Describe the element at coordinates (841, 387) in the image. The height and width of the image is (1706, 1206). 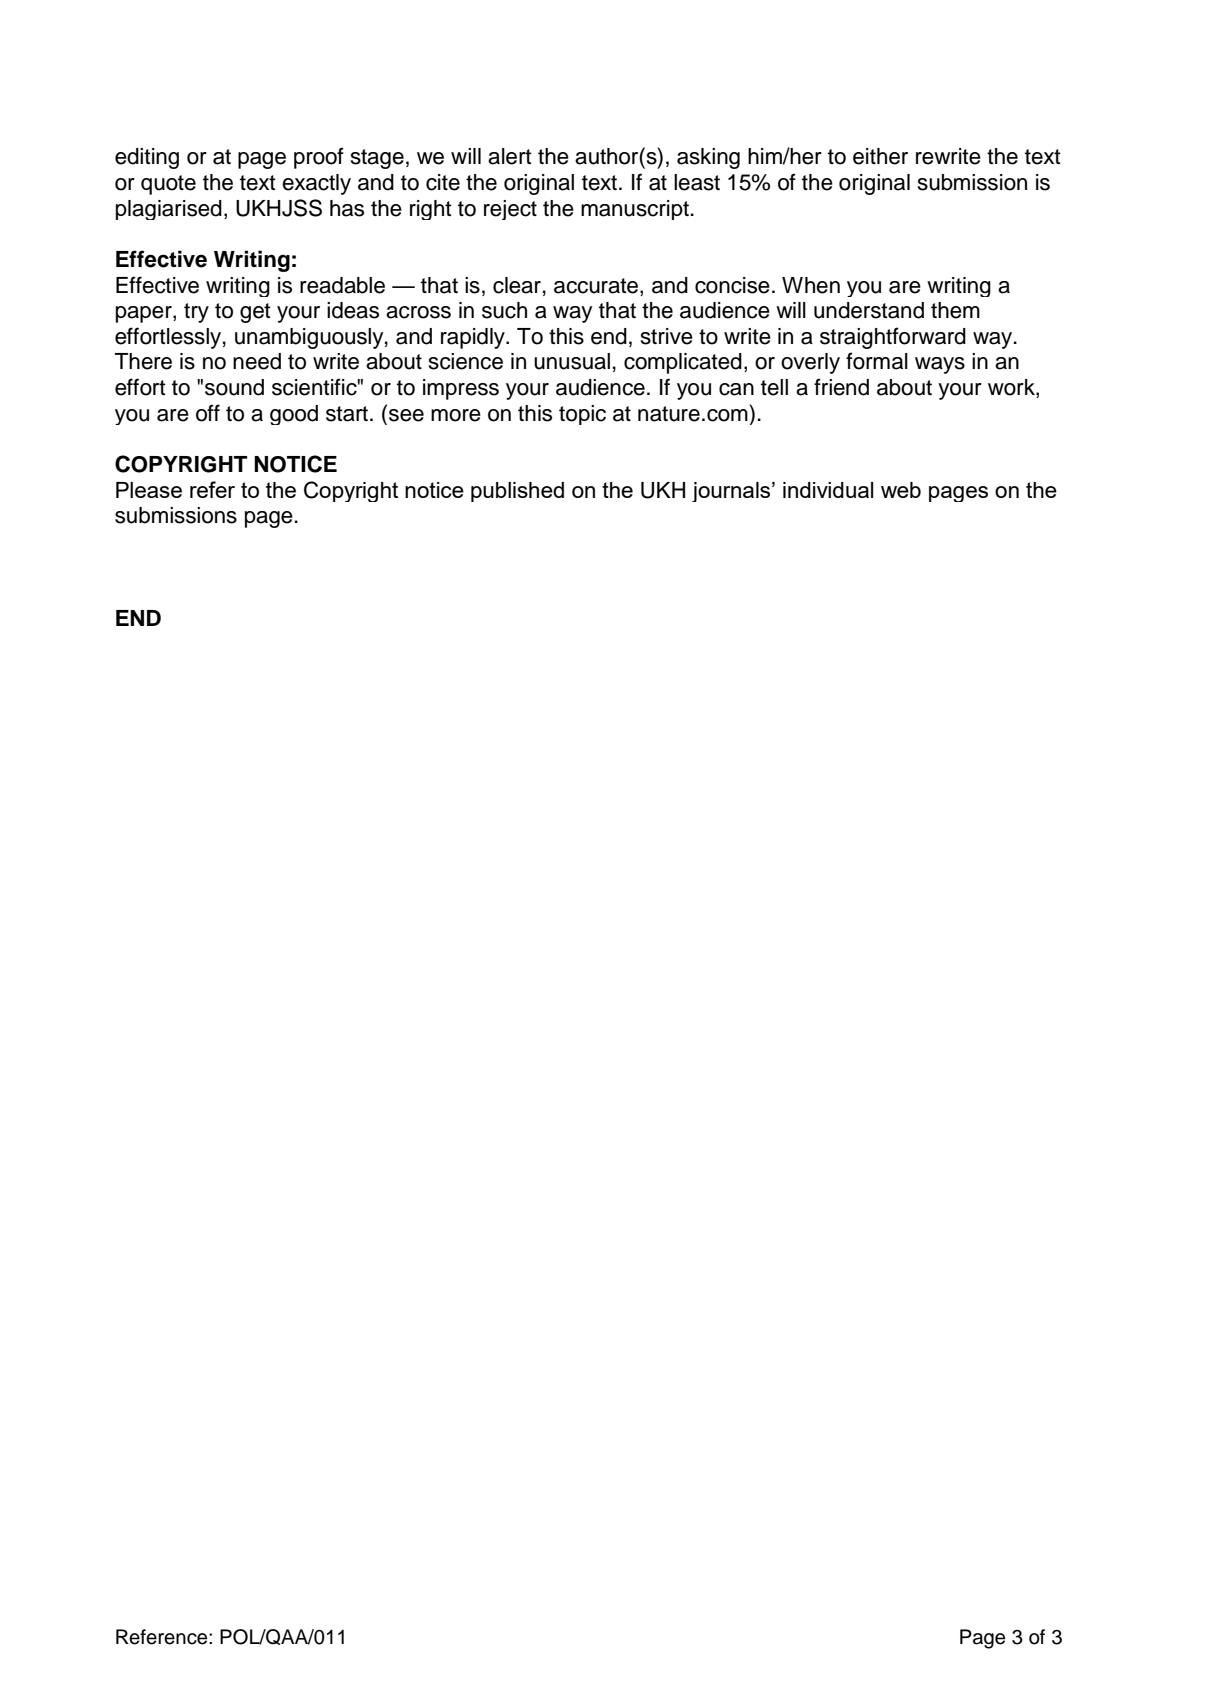
I see `friend` at that location.
